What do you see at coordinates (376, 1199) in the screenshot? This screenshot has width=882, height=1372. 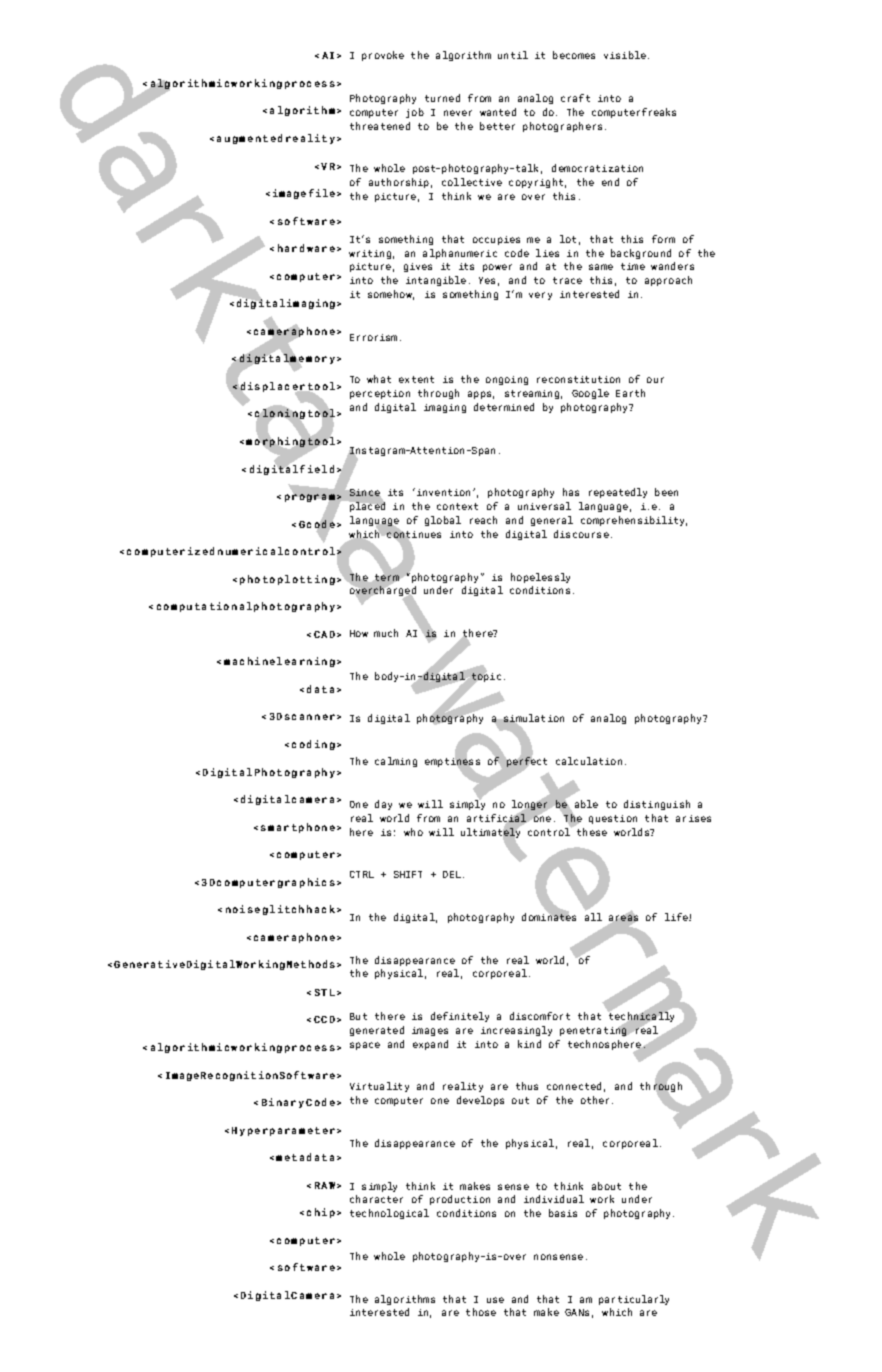 I see `character` at bounding box center [376, 1199].
